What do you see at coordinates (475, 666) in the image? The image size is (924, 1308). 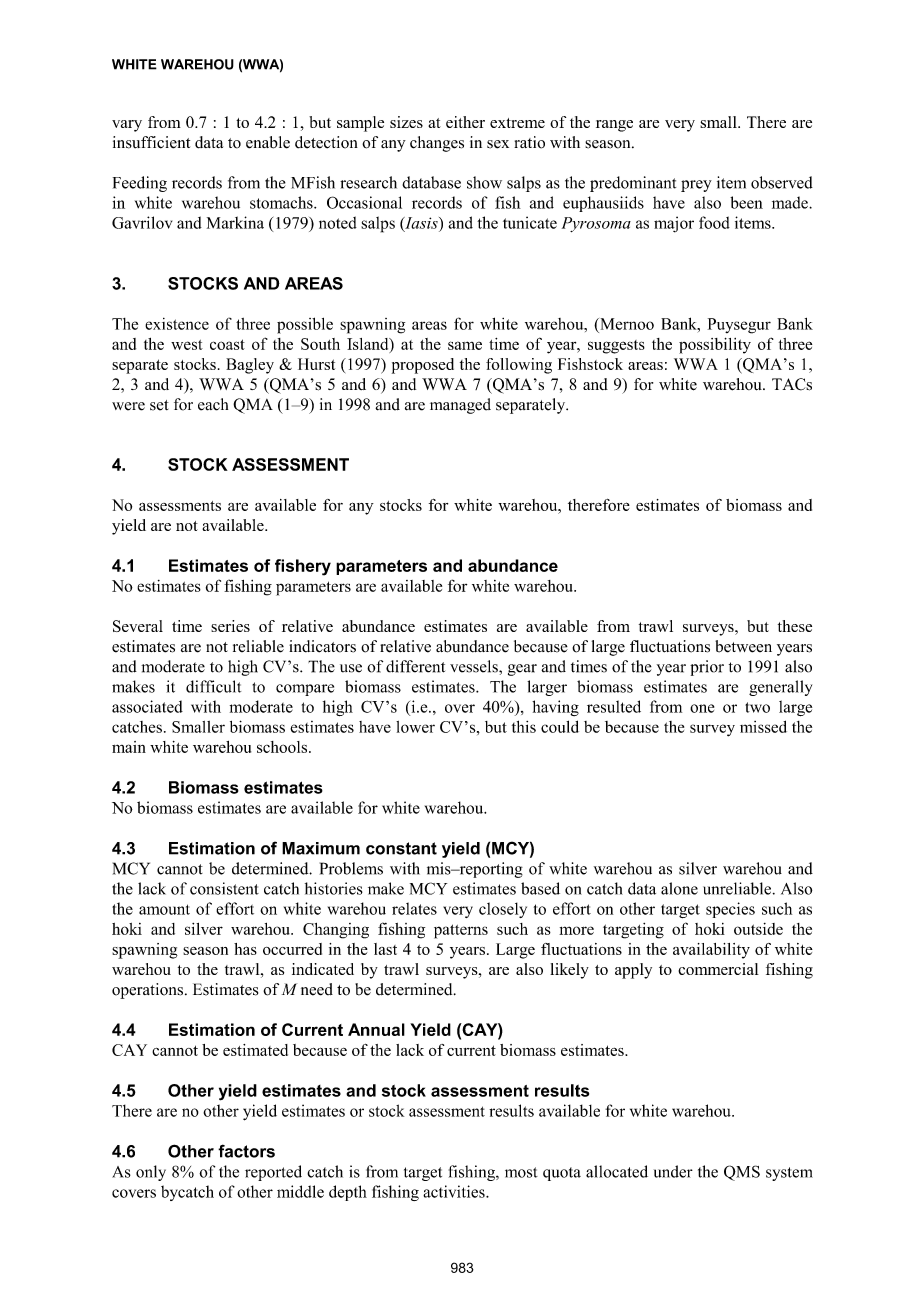 I see `vessels` at bounding box center [475, 666].
